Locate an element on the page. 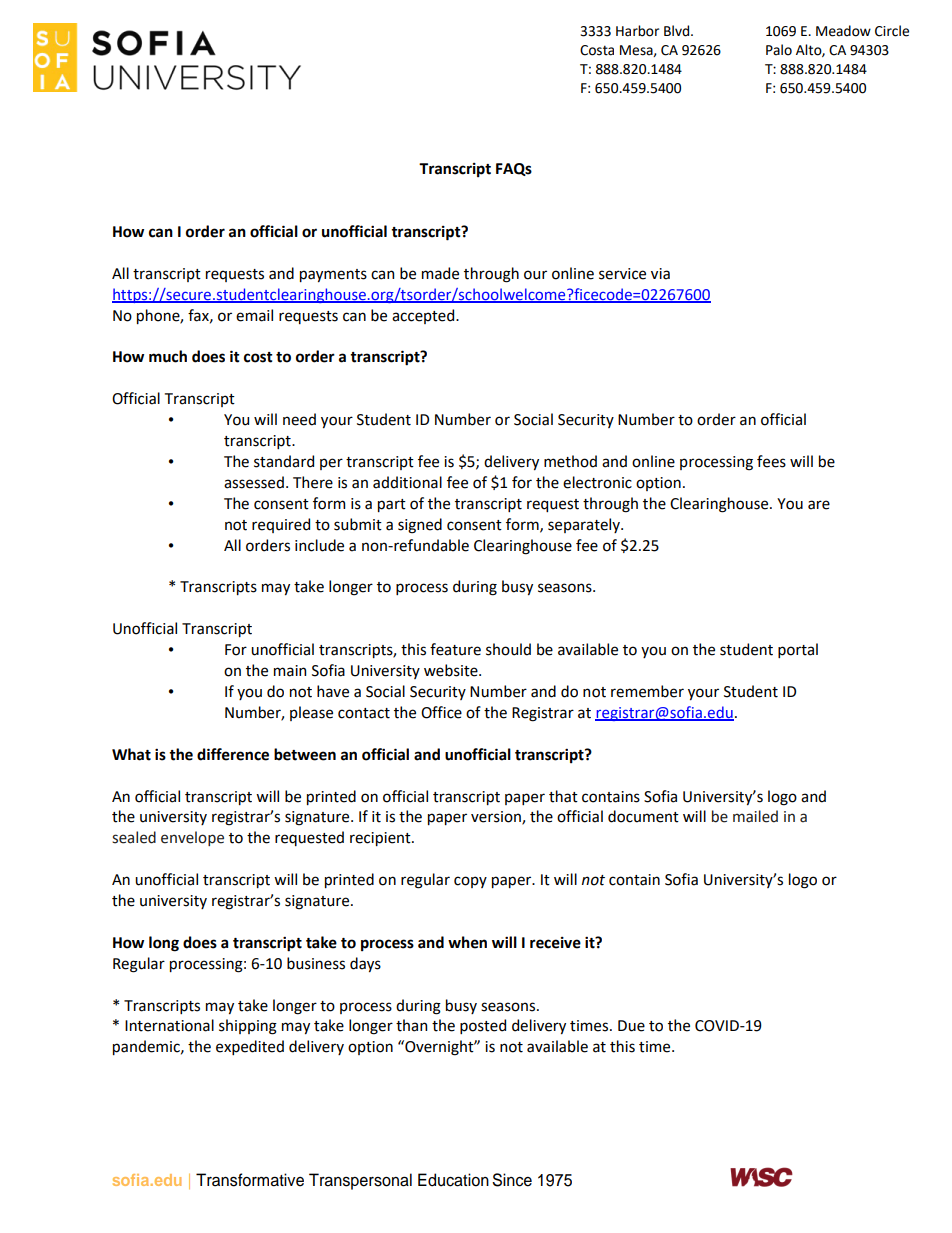 The width and height of the page is (952, 1233). payments is located at coordinates (333, 275).
